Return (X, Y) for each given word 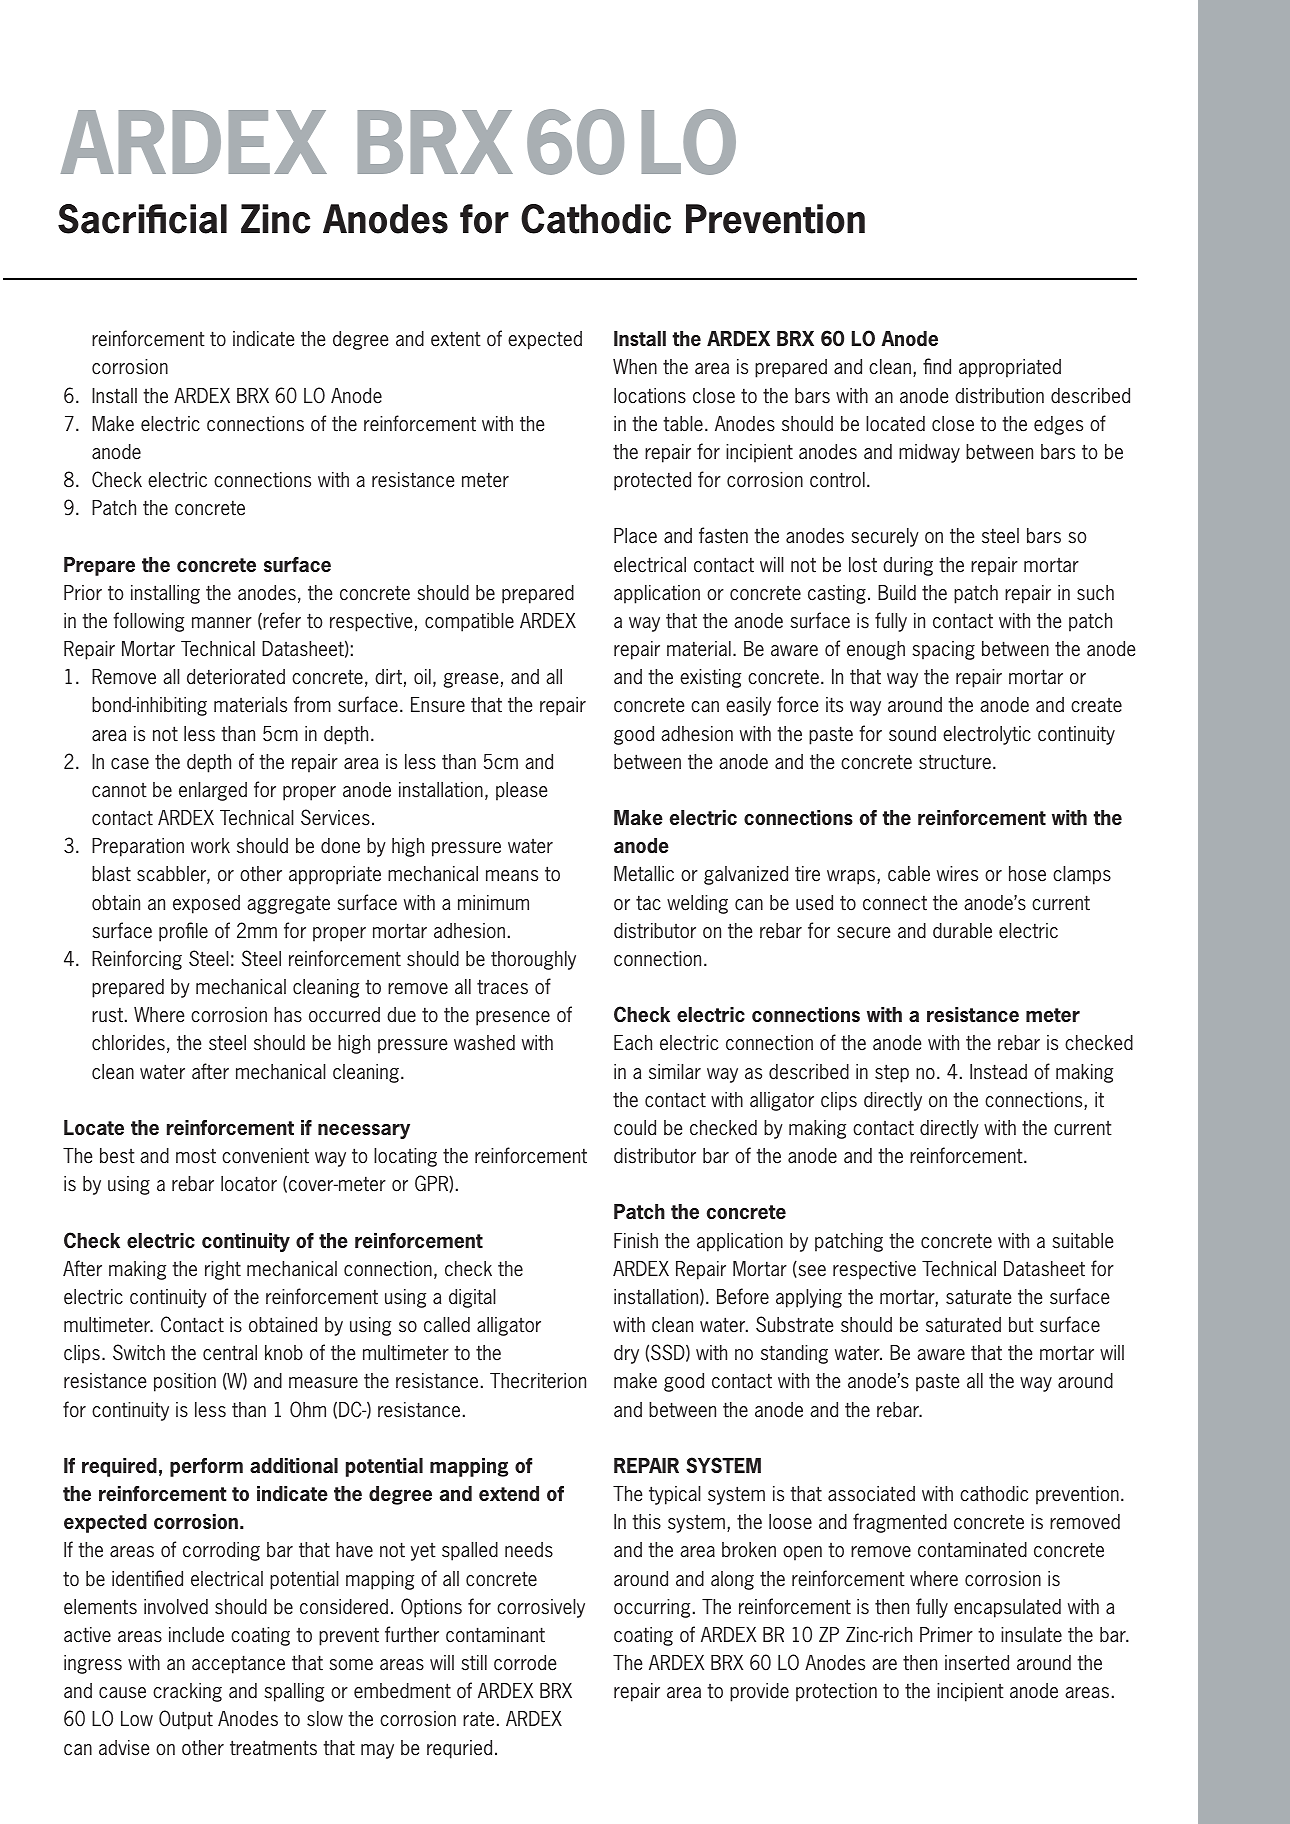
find (937, 366)
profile (183, 932)
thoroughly (533, 960)
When (635, 367)
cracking (187, 1692)
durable (962, 931)
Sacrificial (142, 219)
